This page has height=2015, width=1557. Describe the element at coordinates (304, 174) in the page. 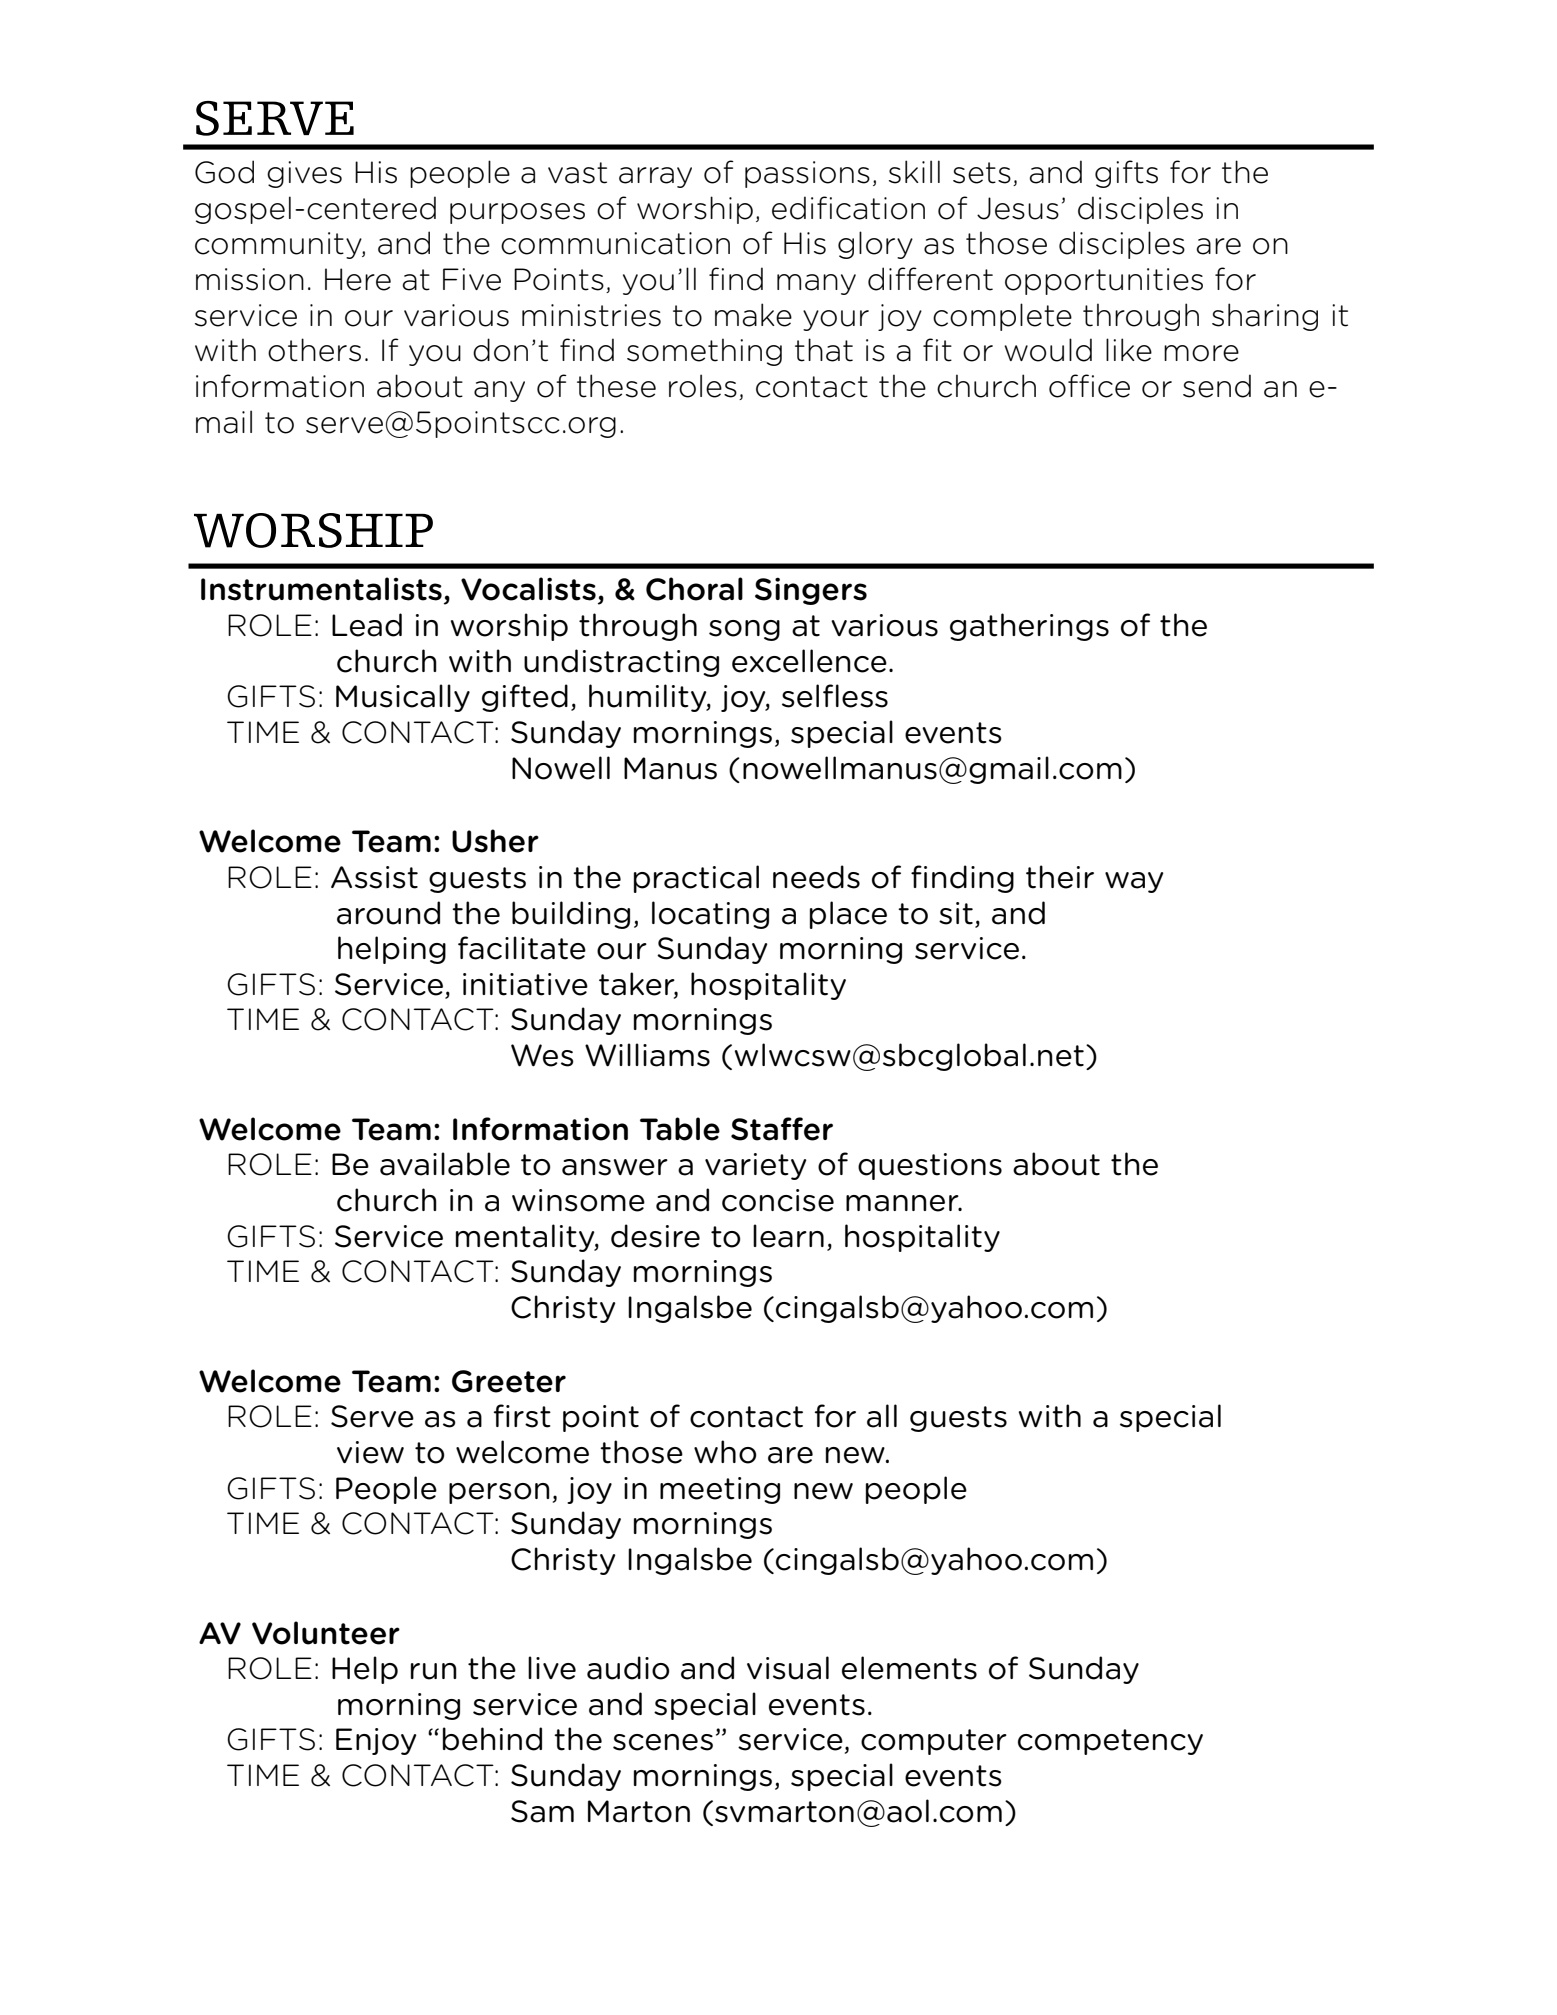

I see `gives` at that location.
